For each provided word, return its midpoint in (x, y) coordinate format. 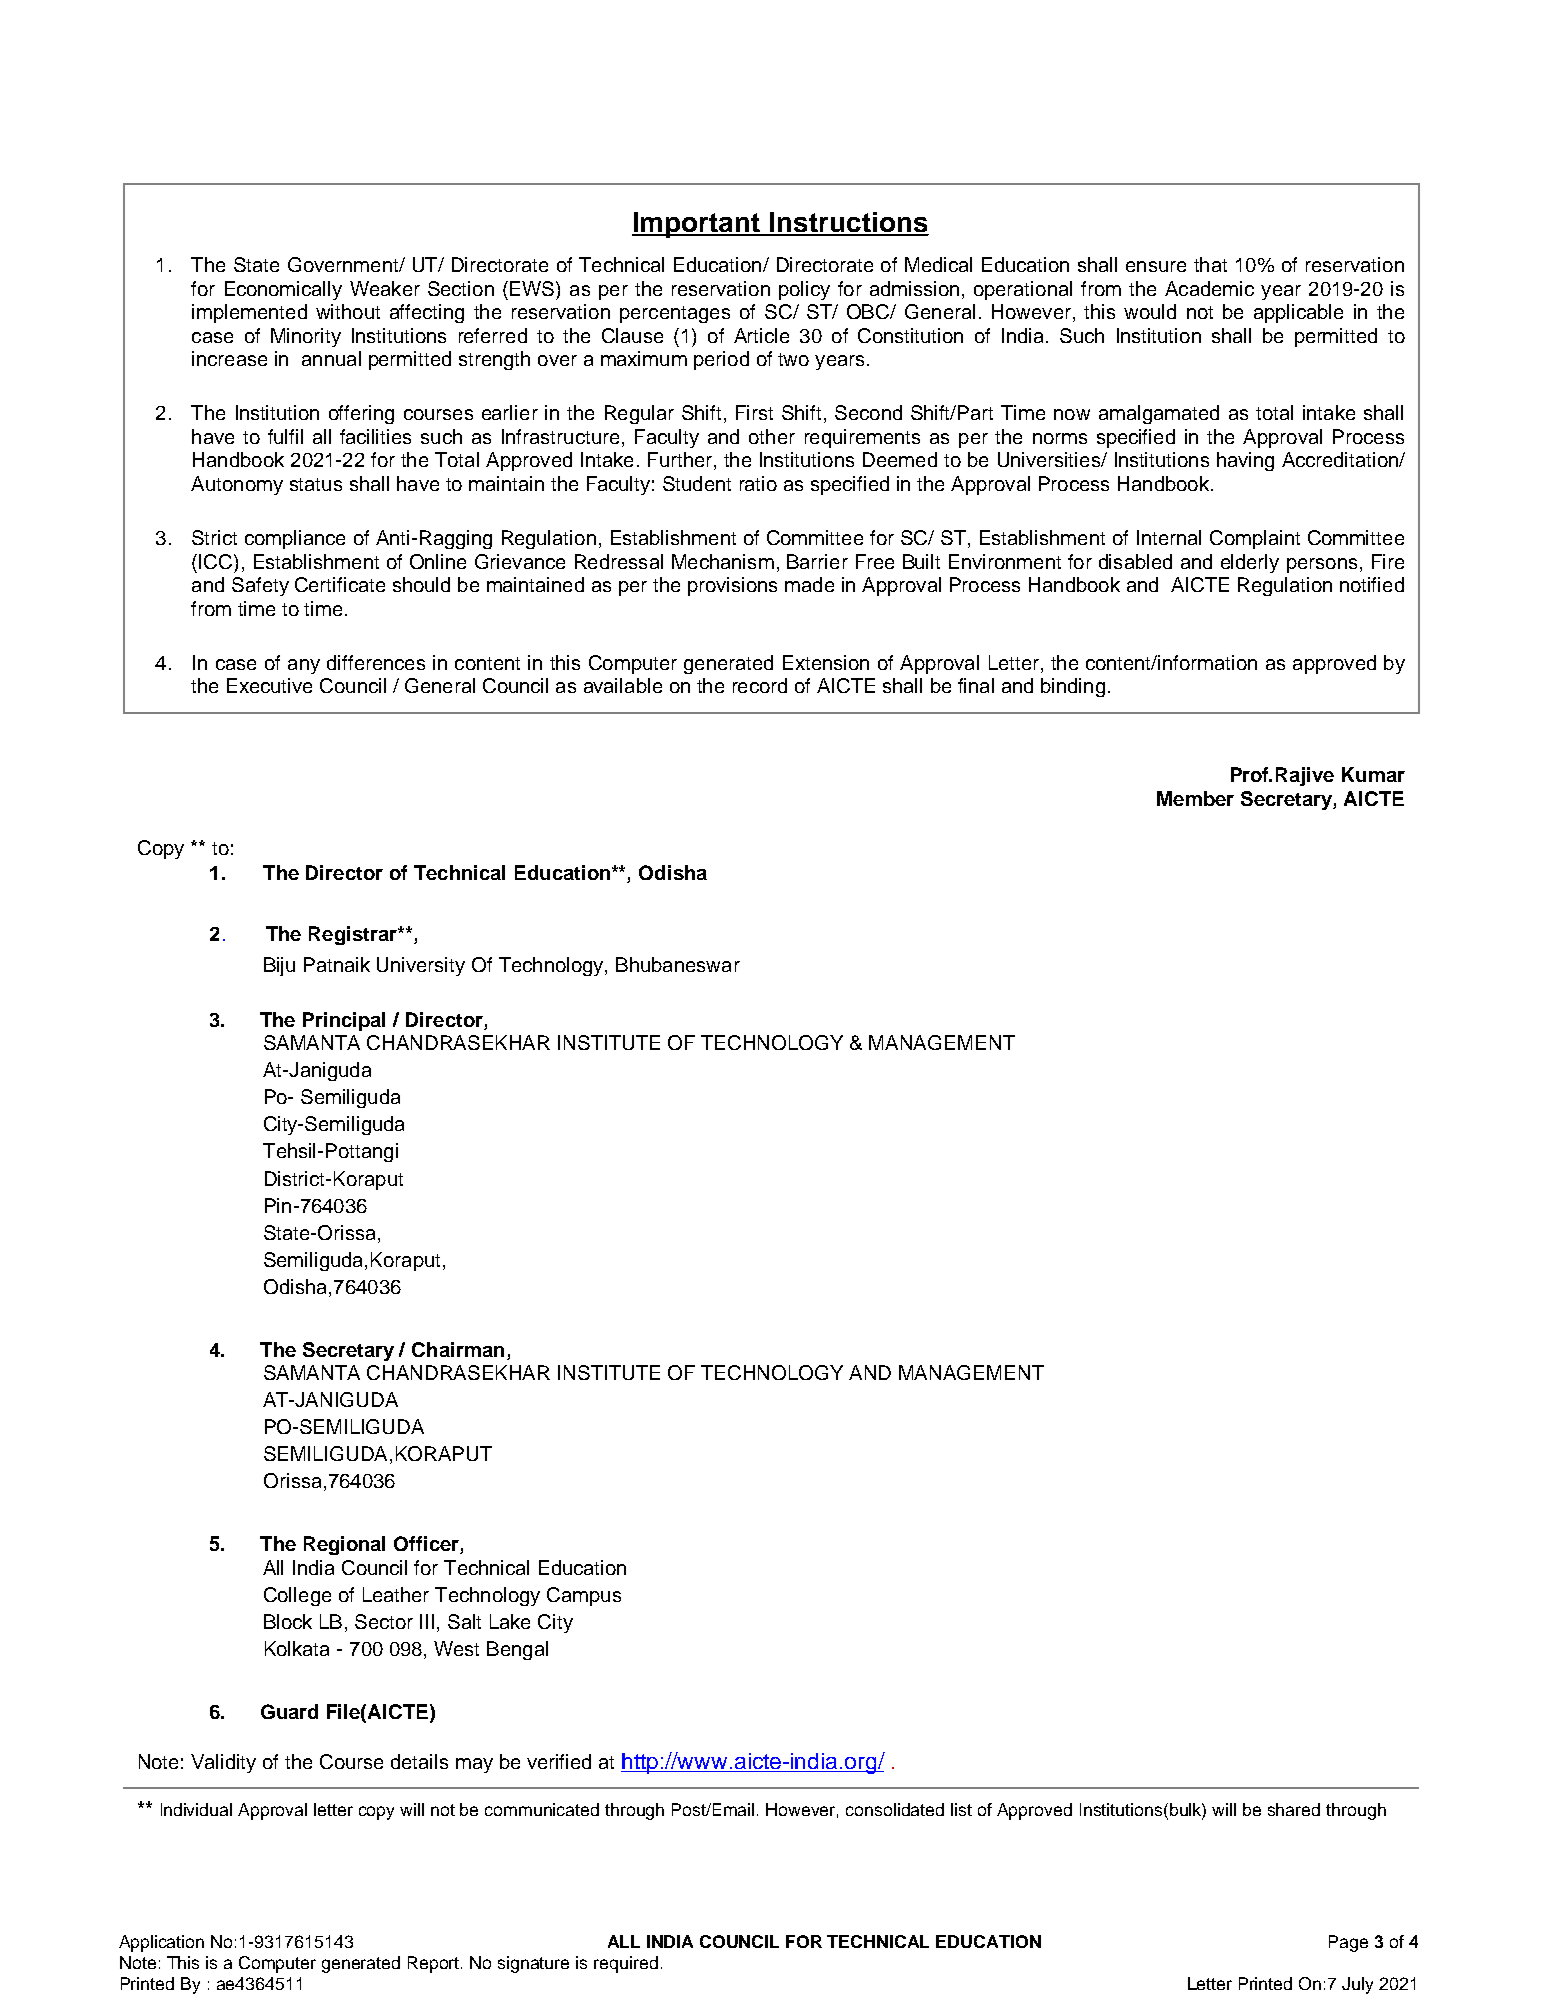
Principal (344, 1021)
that (1210, 264)
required (626, 1964)
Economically (283, 290)
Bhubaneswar (678, 964)
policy (804, 290)
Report (435, 1964)
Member (1195, 798)
